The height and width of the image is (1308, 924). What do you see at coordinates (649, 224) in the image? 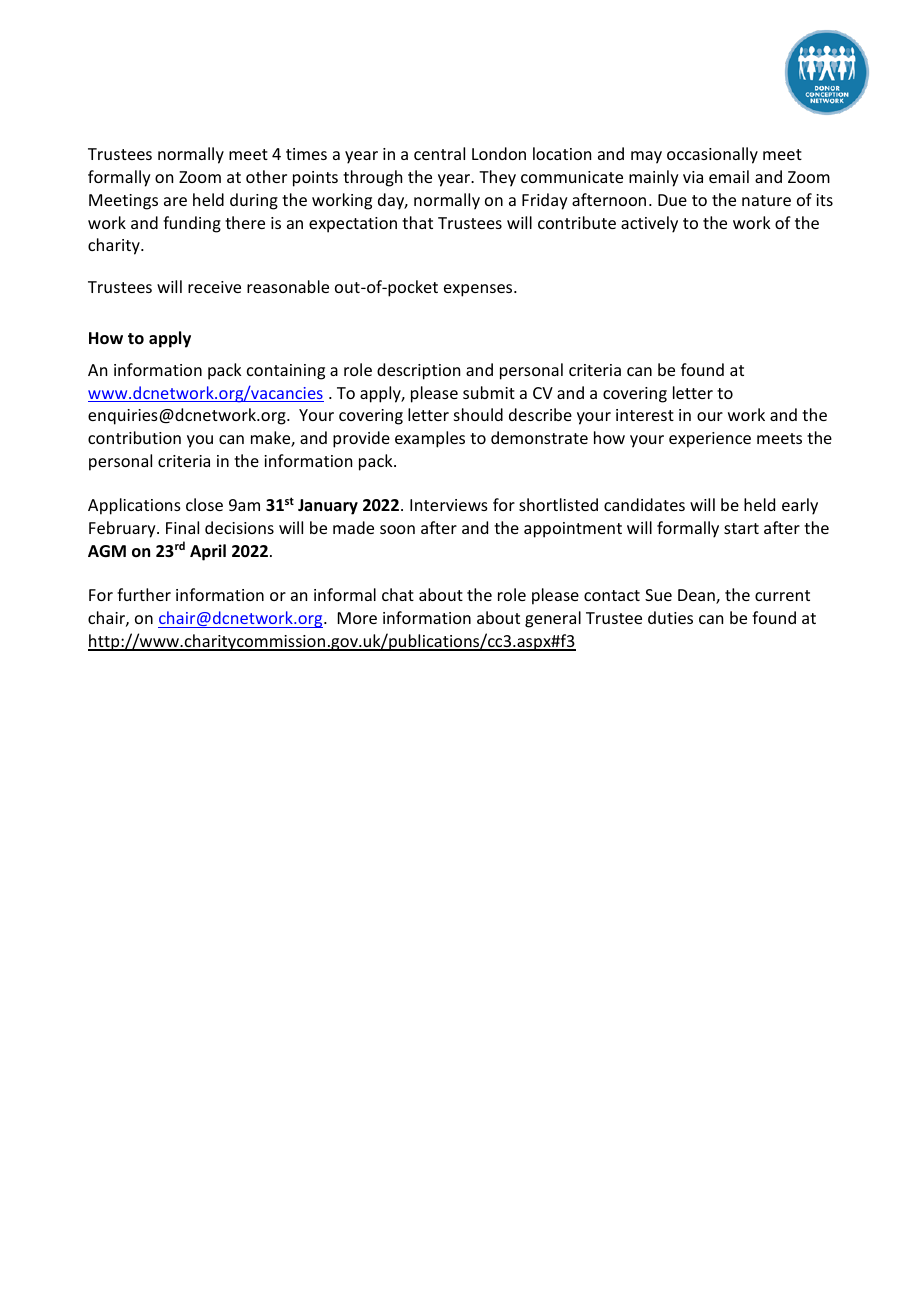
I see `actively` at bounding box center [649, 224].
